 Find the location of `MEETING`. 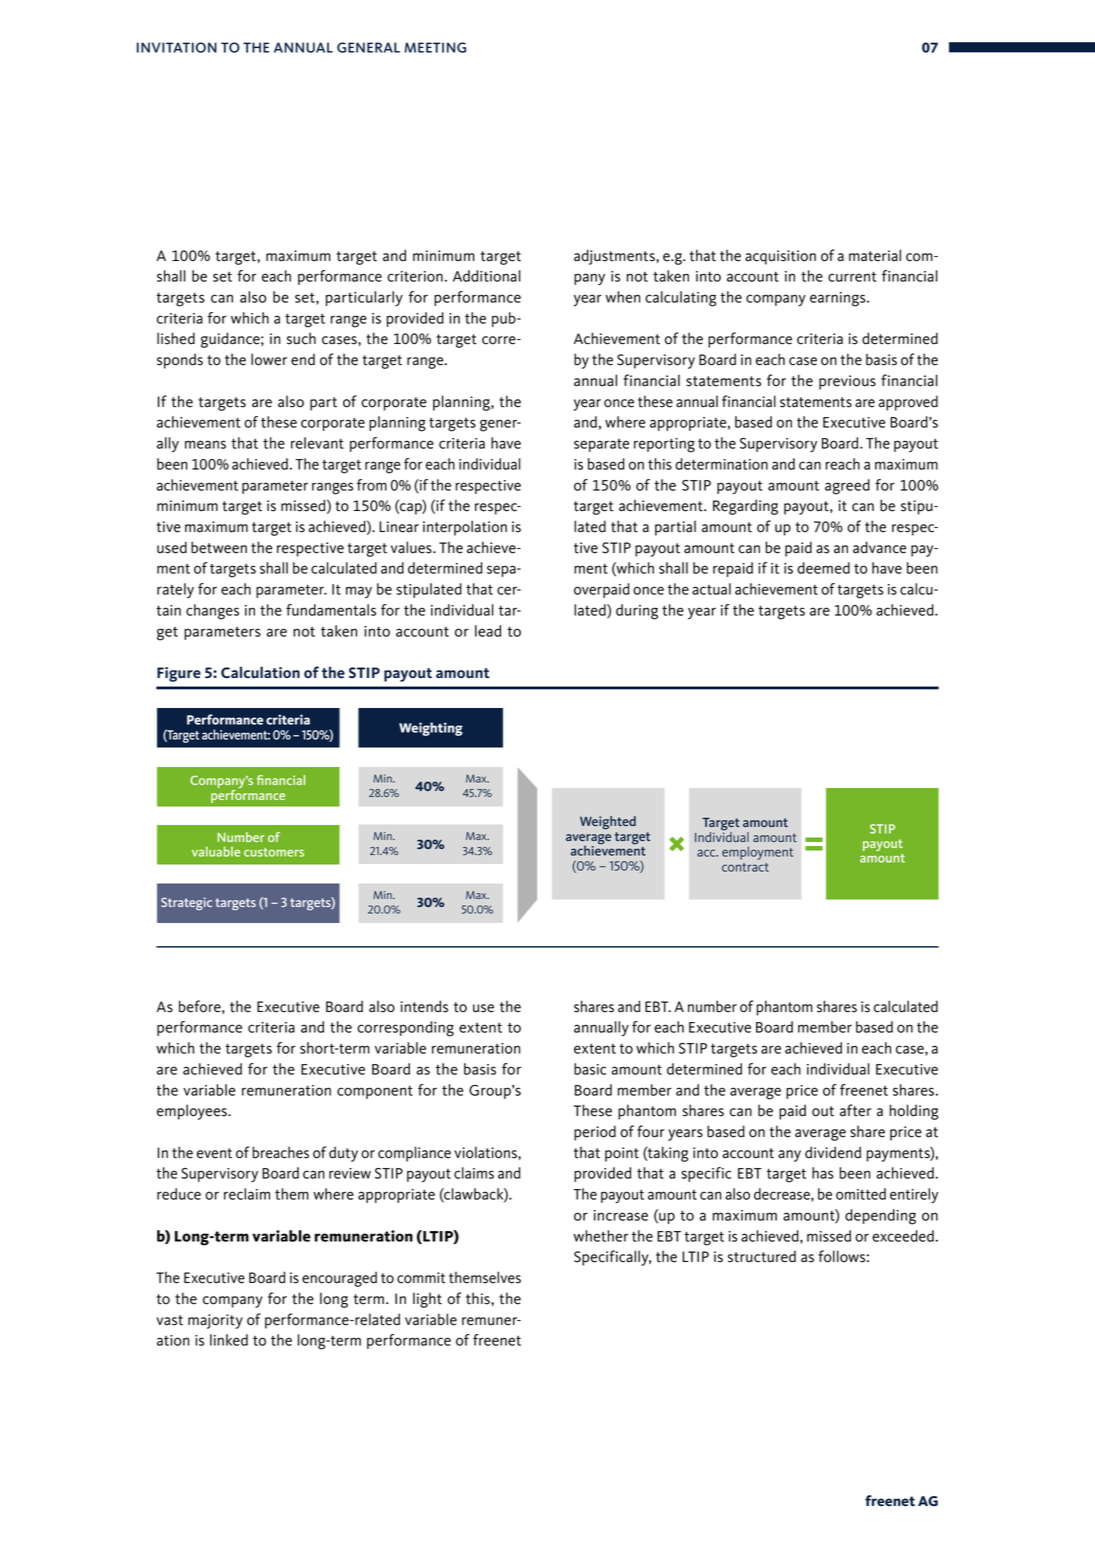

MEETING is located at coordinates (435, 47).
